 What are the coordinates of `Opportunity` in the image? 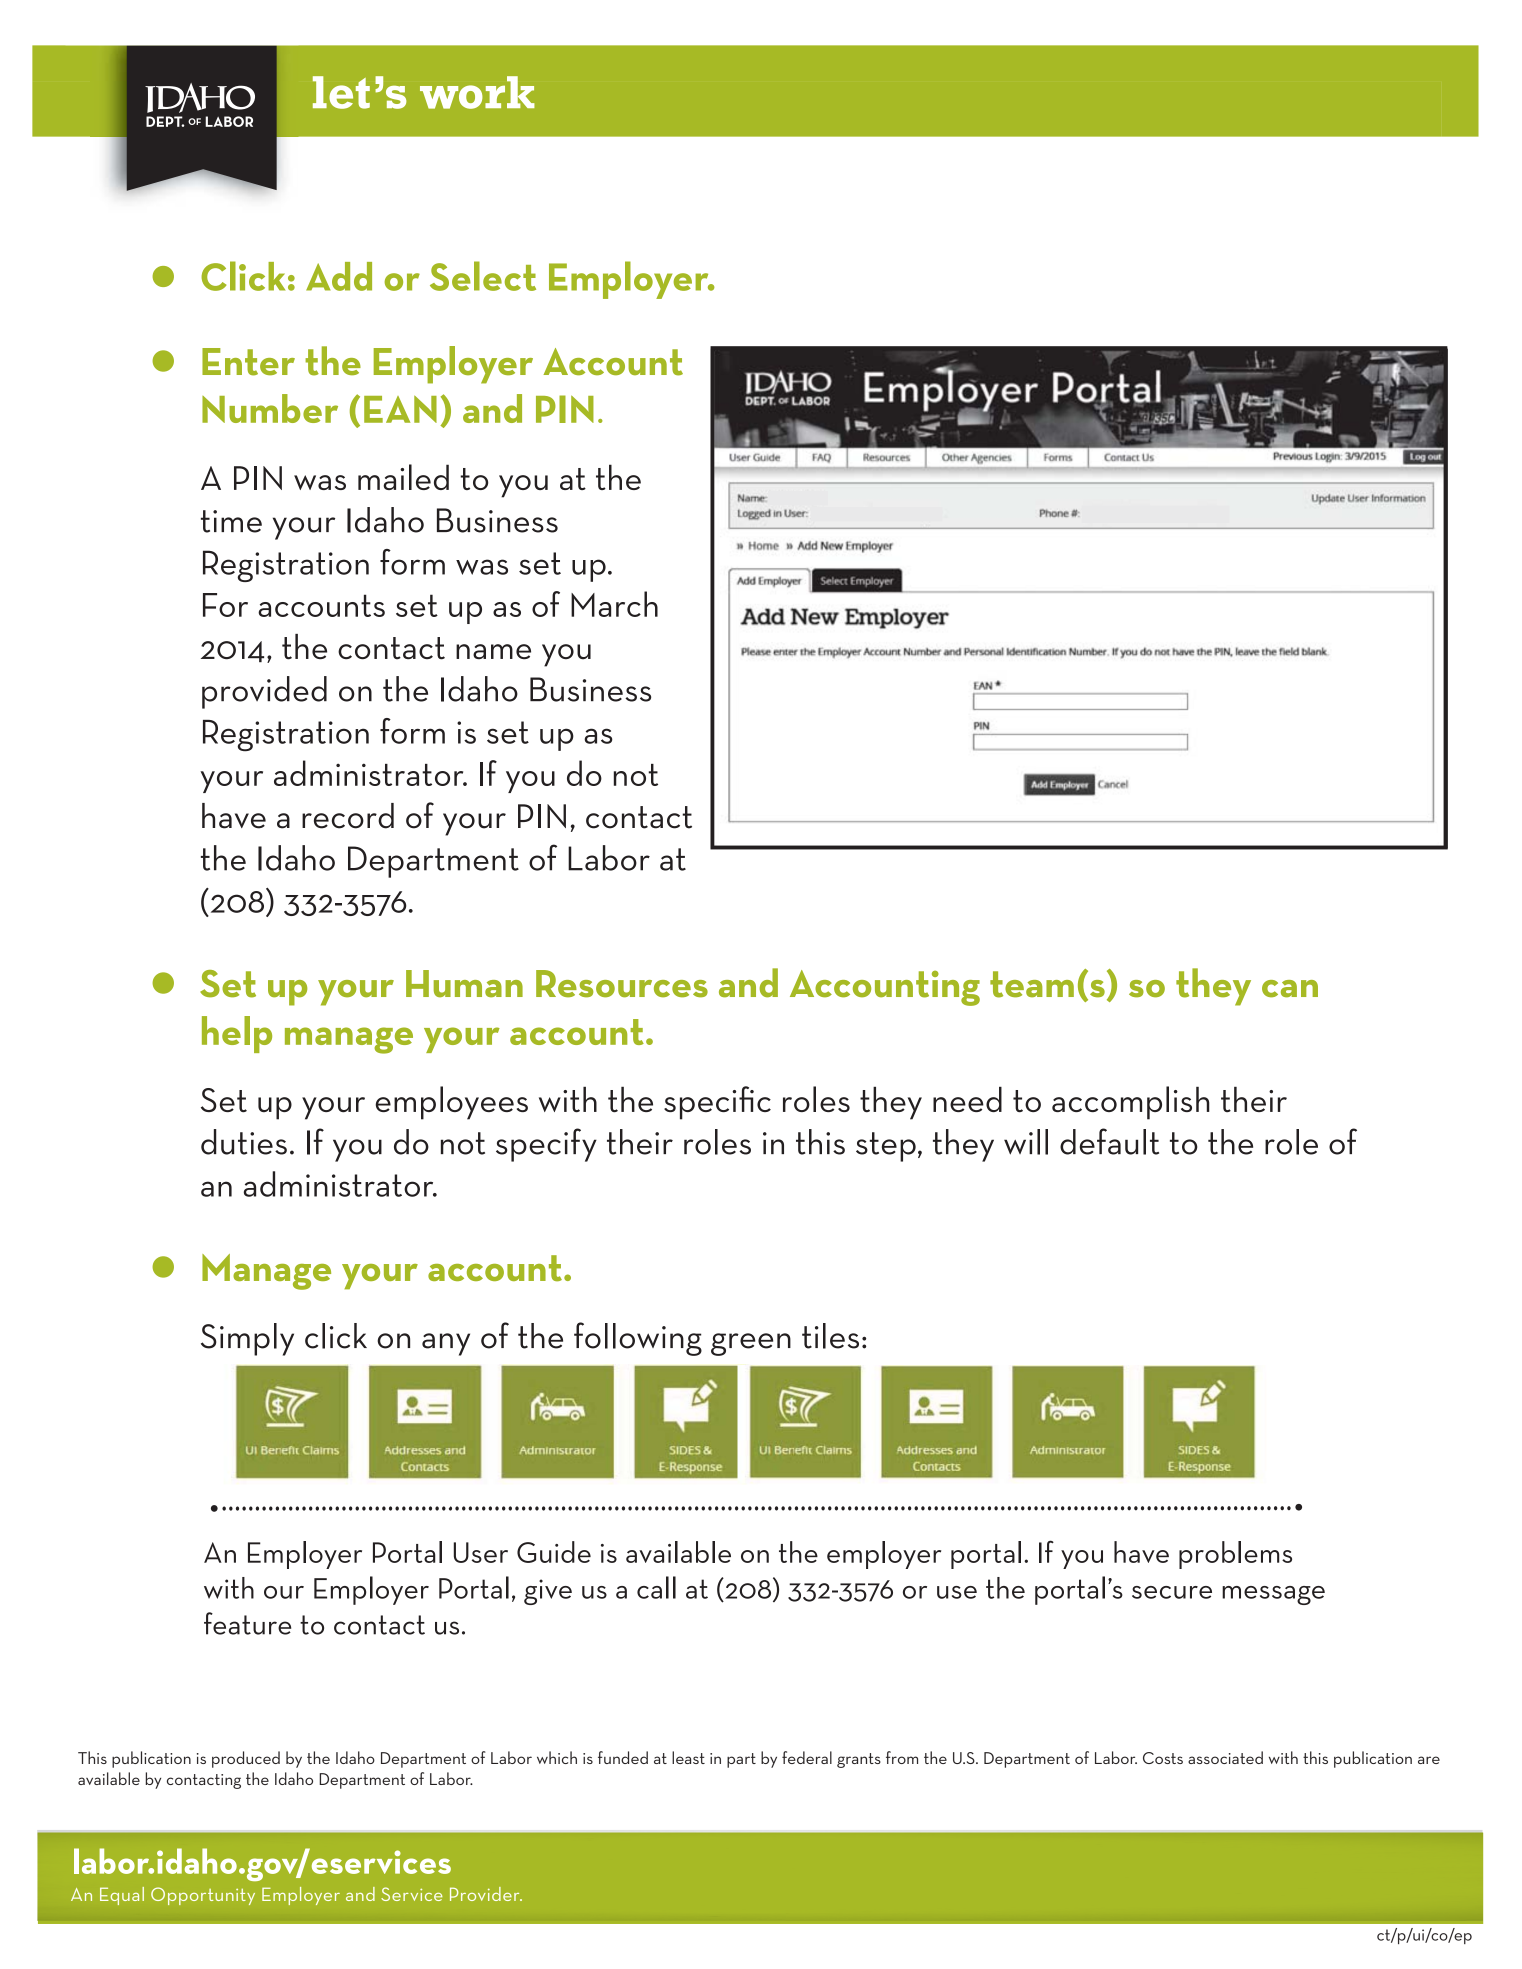 It's located at (203, 1896).
